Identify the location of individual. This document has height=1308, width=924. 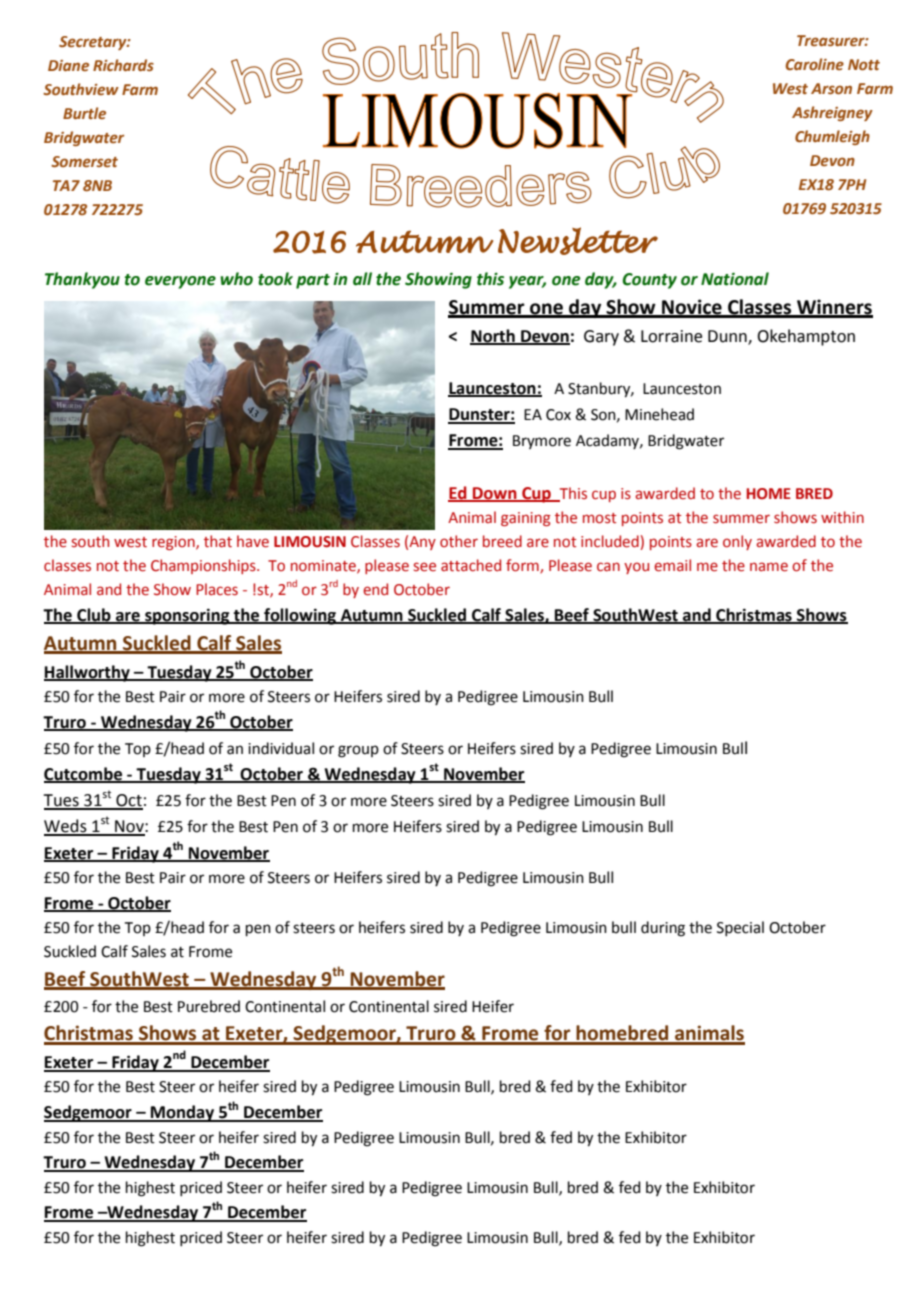
(281, 748).
